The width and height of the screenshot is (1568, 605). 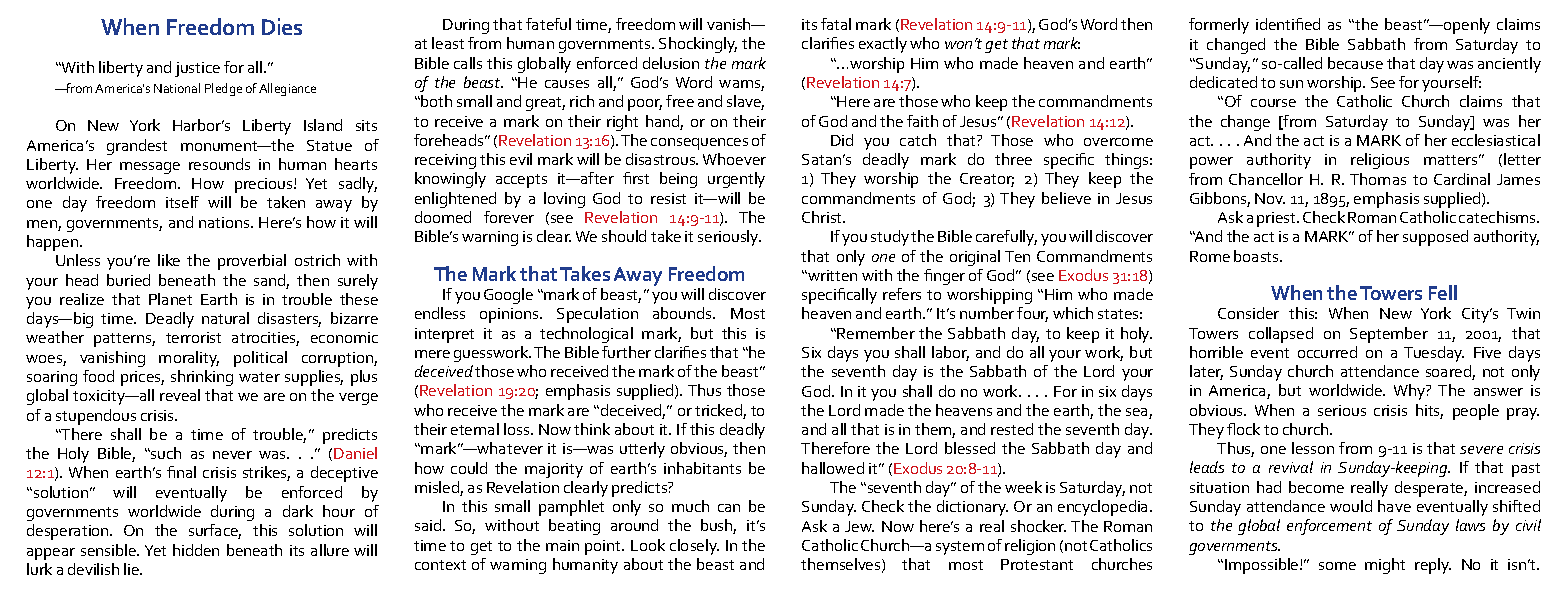 I want to click on hidden, so click(x=196, y=550).
